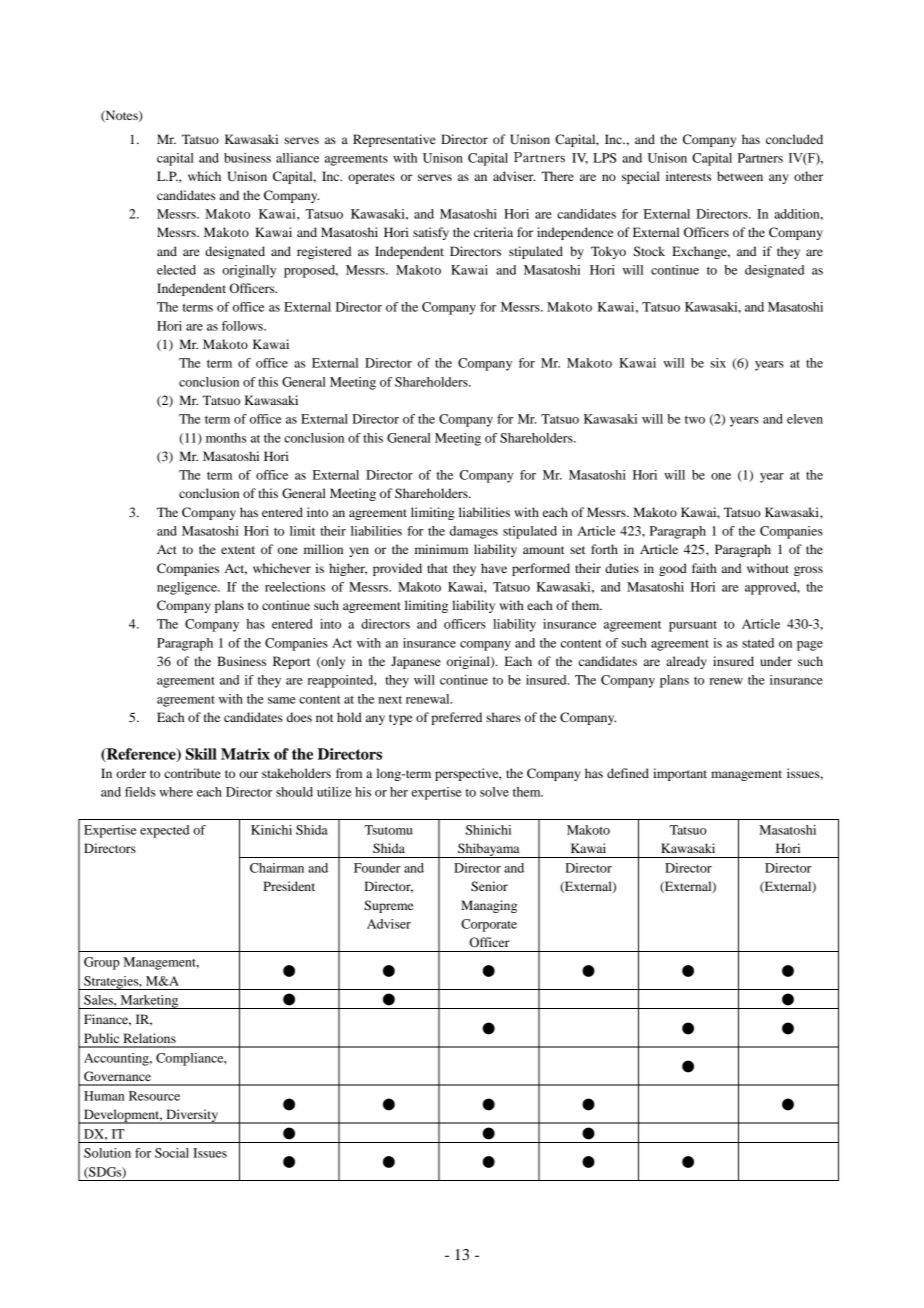  What do you see at coordinates (394, 140) in the screenshot?
I see `Representative` at bounding box center [394, 140].
